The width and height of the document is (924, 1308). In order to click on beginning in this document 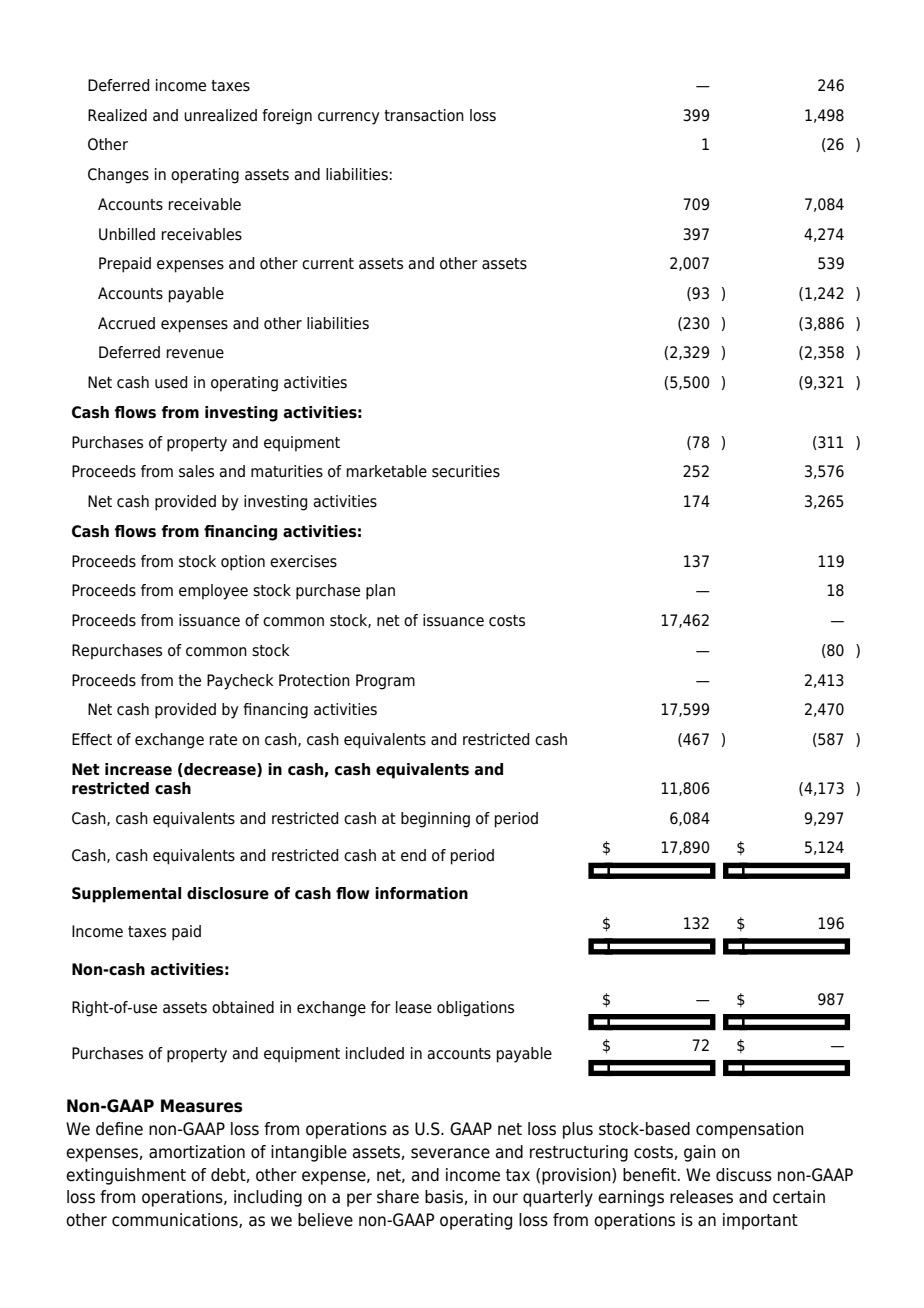, I will do `click(435, 820)`.
